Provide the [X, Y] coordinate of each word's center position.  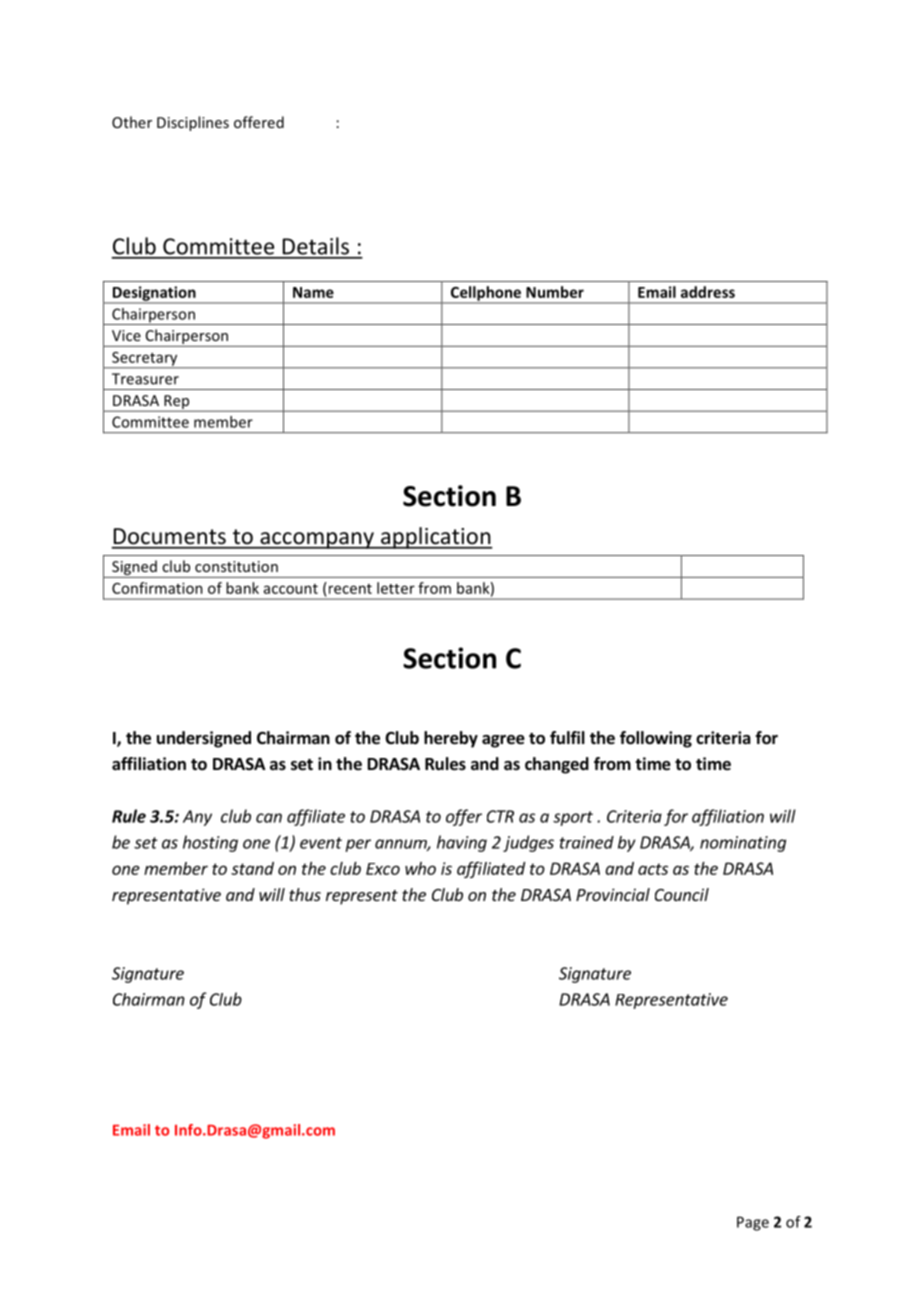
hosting [210, 843]
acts [653, 869]
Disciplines [193, 123]
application [436, 538]
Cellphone [485, 294]
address [708, 292]
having [462, 843]
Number [555, 292]
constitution [236, 566]
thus [305, 894]
